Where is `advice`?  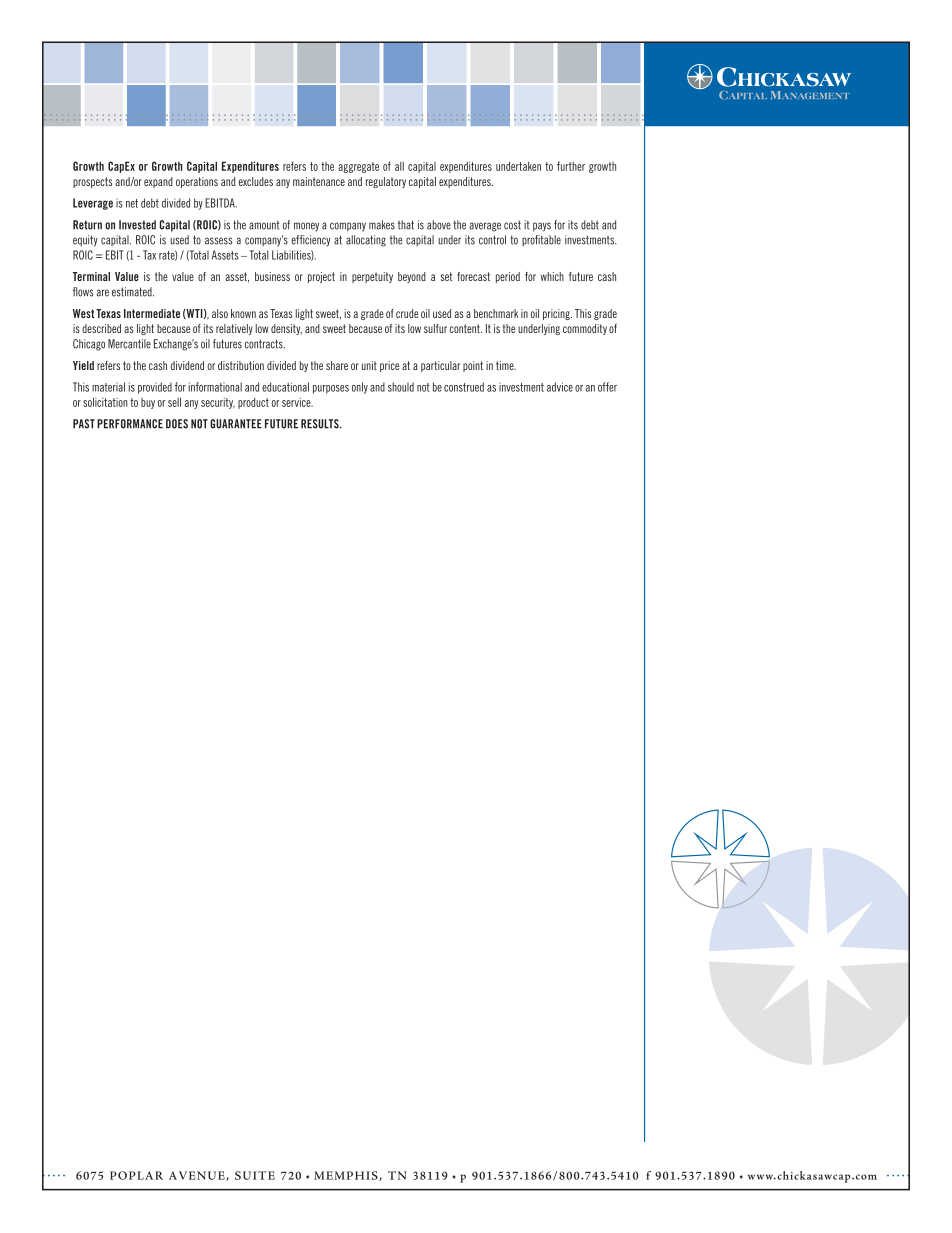
advice is located at coordinates (560, 387).
